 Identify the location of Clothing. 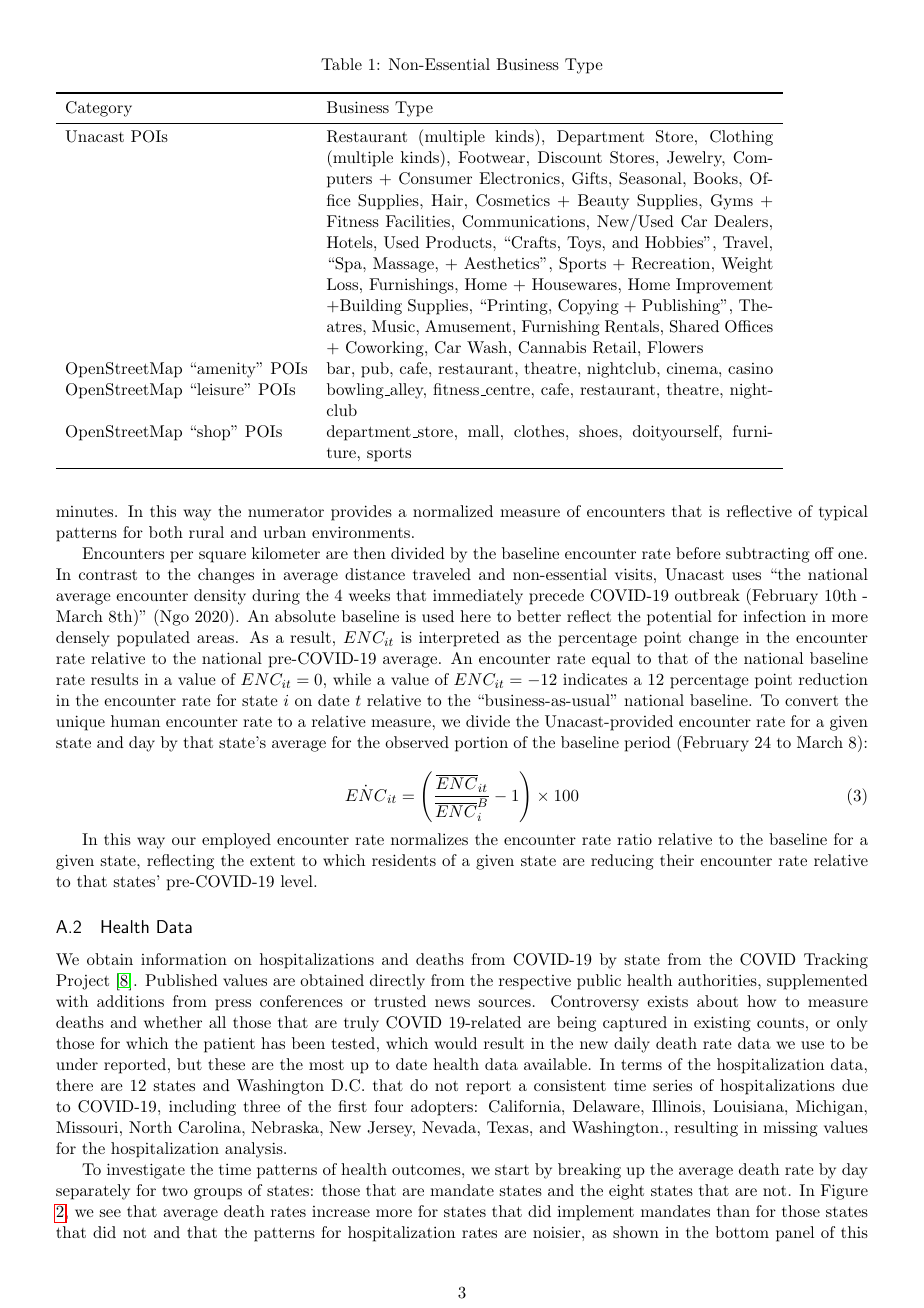
(741, 138).
